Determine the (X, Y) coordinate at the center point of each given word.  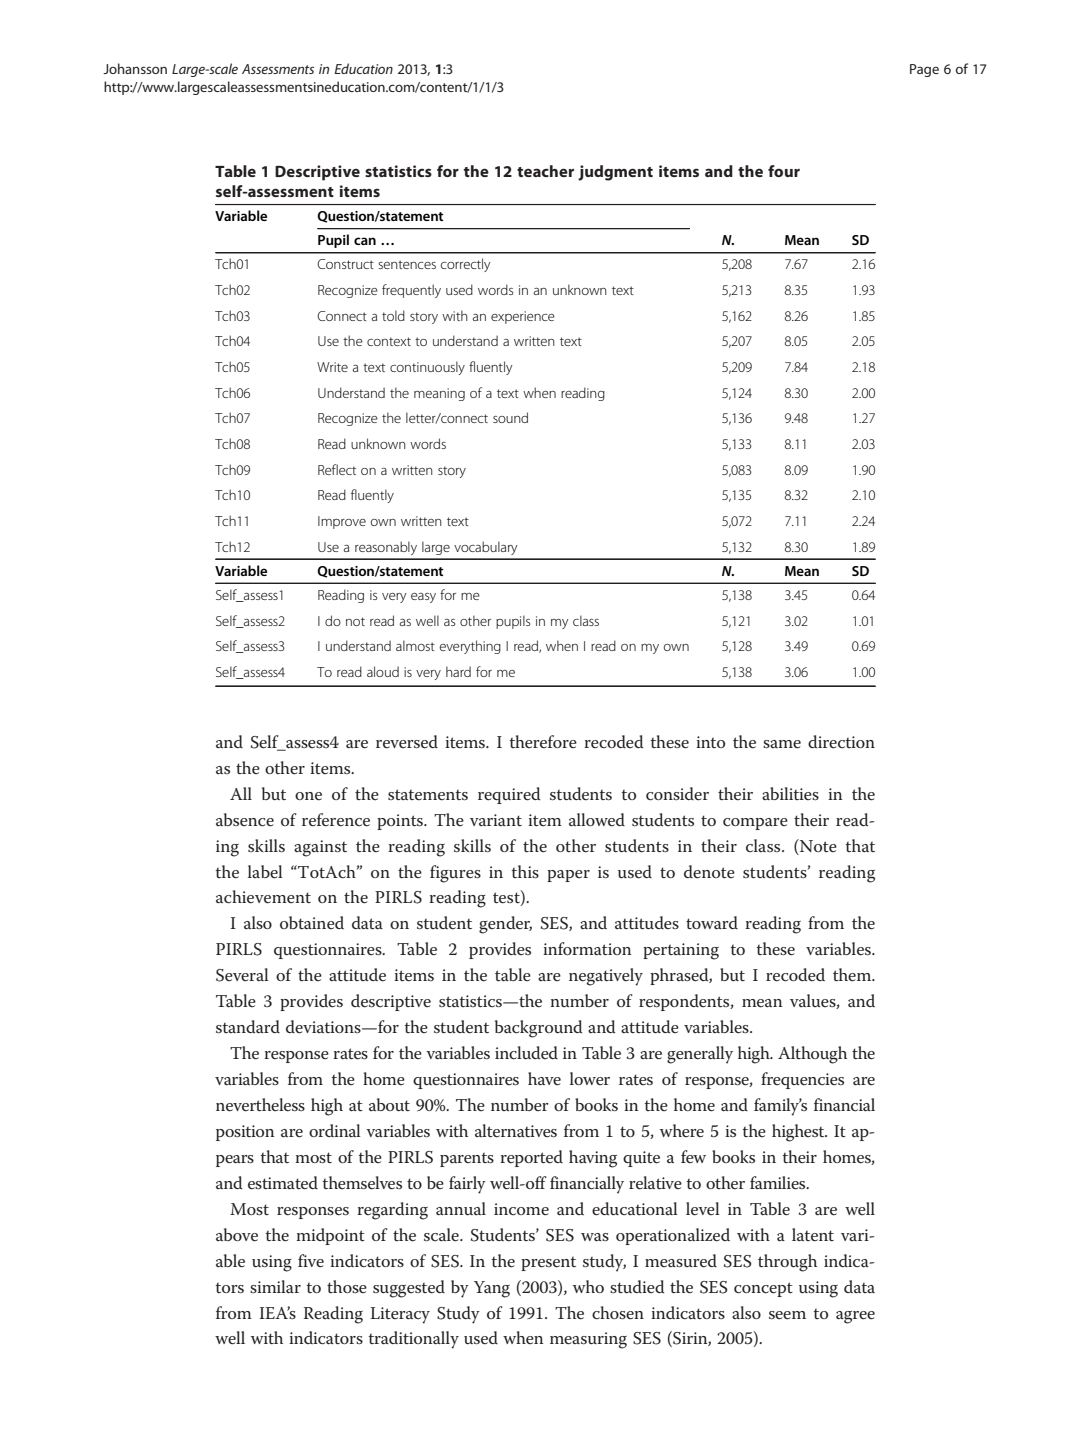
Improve (342, 522)
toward (712, 922)
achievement (263, 897)
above (237, 1235)
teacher (545, 171)
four (784, 171)
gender (505, 925)
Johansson (135, 68)
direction (841, 742)
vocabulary (486, 548)
